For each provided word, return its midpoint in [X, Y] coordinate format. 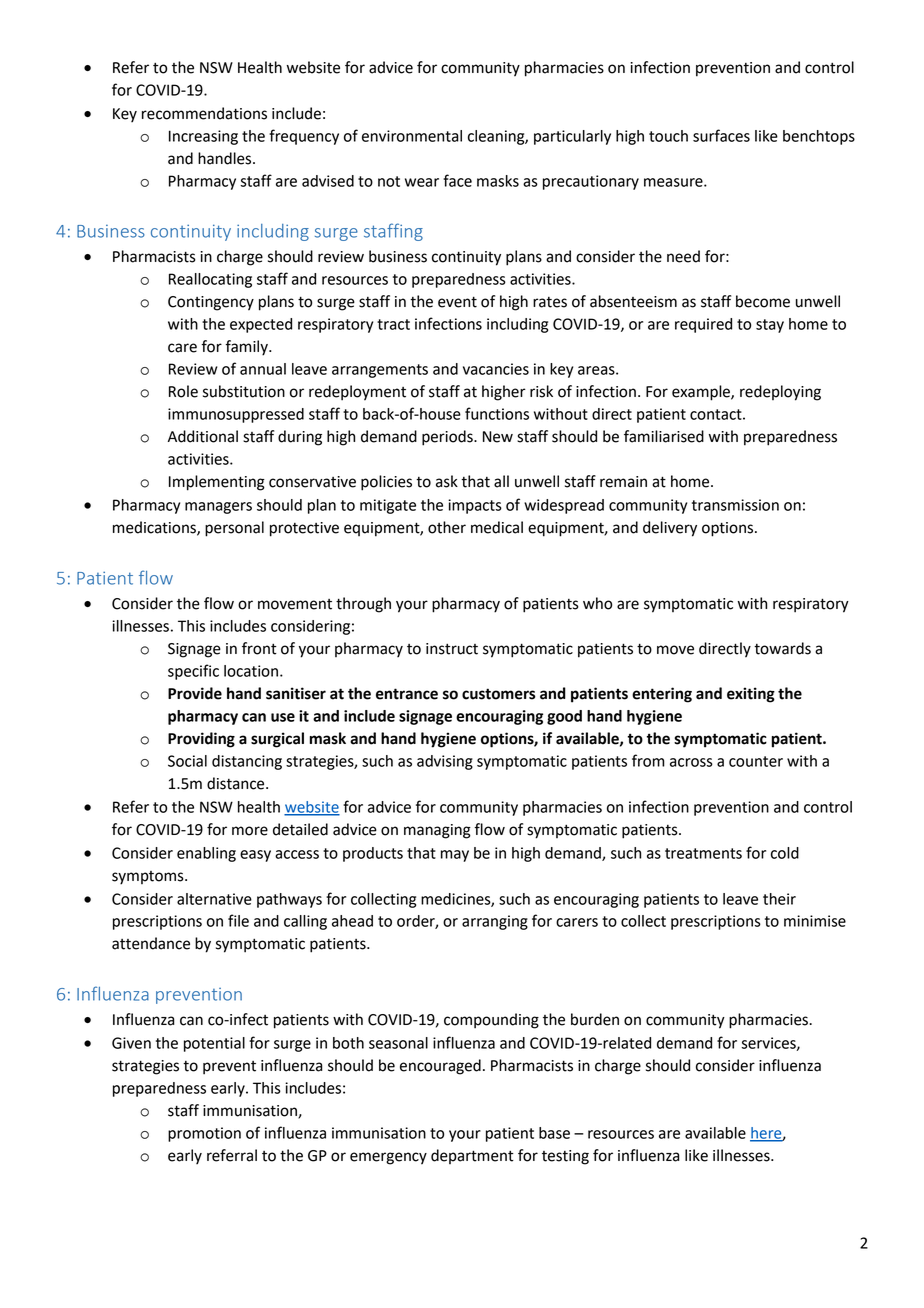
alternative [214, 899]
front [259, 648]
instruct [452, 649]
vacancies [496, 369]
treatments [703, 853]
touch [668, 136]
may [455, 856]
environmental [412, 136]
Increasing [203, 137]
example [702, 393]
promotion [204, 1134]
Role [183, 391]
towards [782, 648]
